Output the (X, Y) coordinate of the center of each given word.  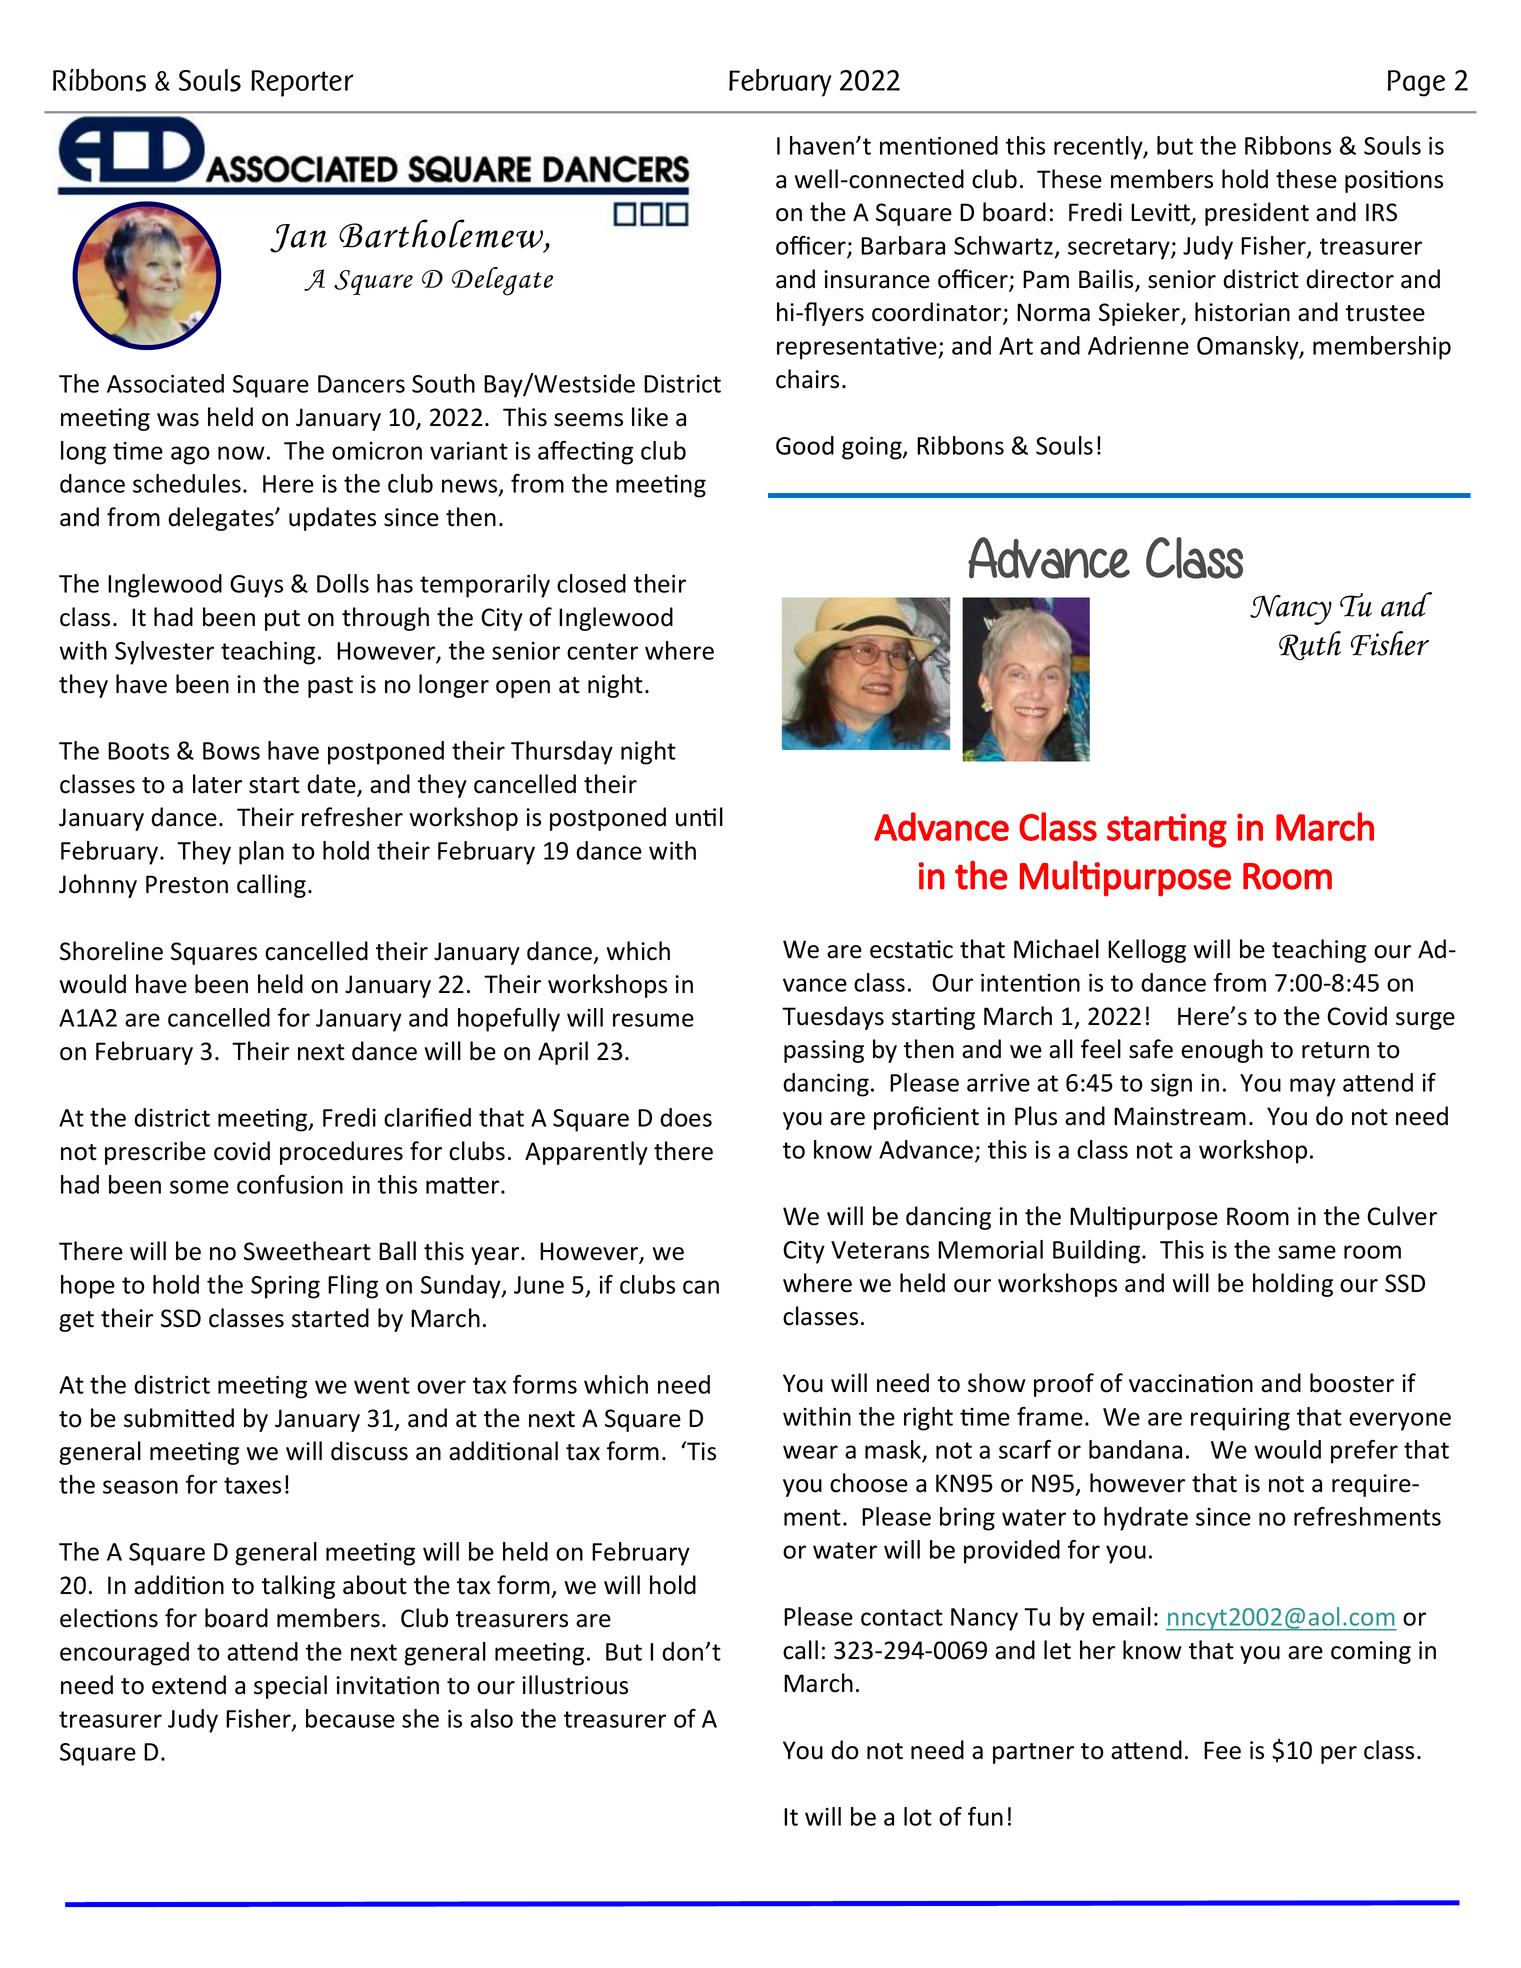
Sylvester (164, 653)
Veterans (880, 1250)
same (1307, 1252)
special (290, 1687)
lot (918, 1816)
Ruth (1310, 646)
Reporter (302, 83)
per (1339, 1755)
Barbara (903, 245)
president (1257, 214)
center (602, 651)
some (199, 1187)
